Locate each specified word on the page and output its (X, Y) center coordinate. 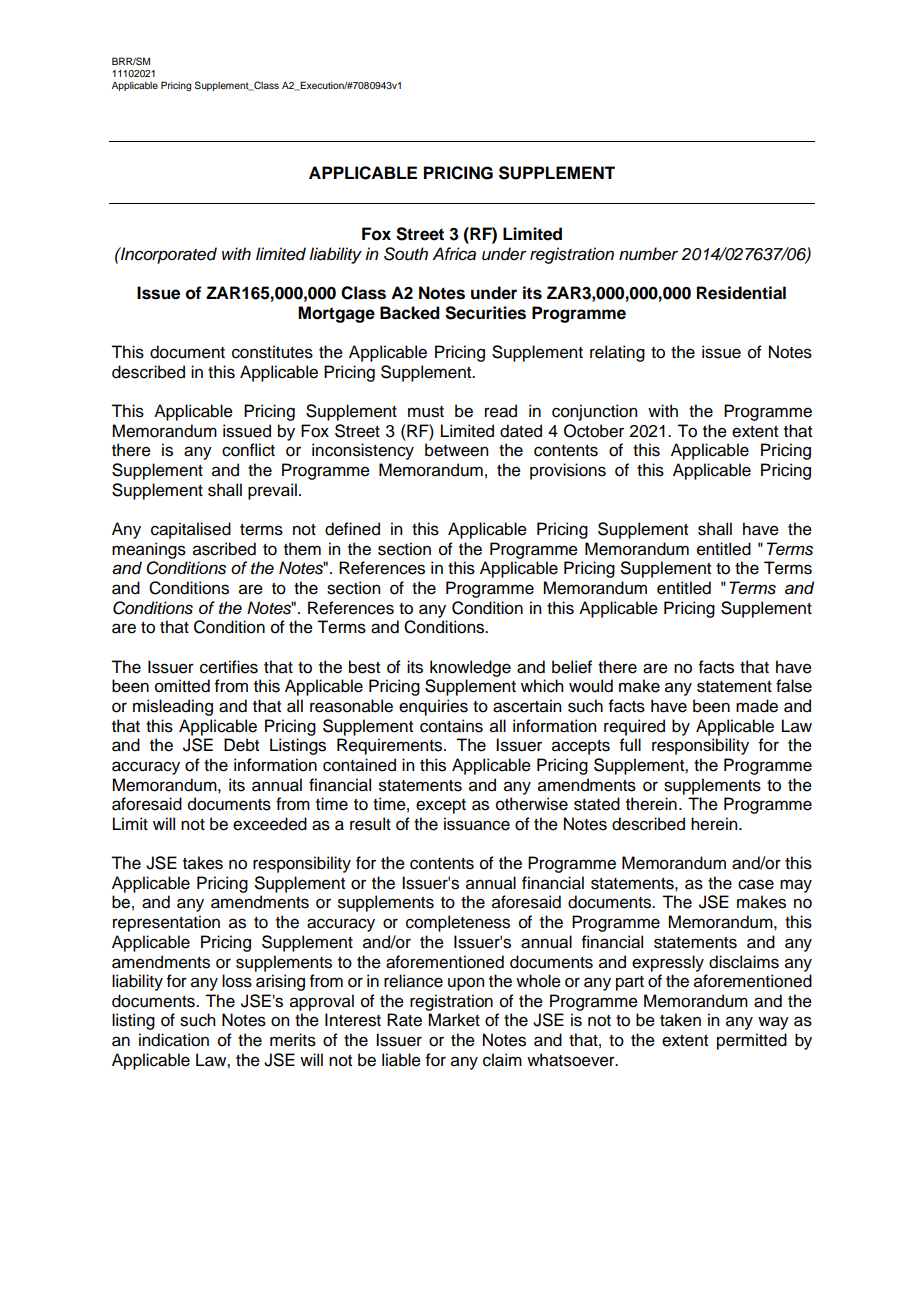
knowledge (470, 668)
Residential (741, 293)
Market (454, 1020)
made (757, 706)
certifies (229, 667)
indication (174, 1040)
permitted (752, 1041)
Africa (454, 254)
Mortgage (336, 314)
